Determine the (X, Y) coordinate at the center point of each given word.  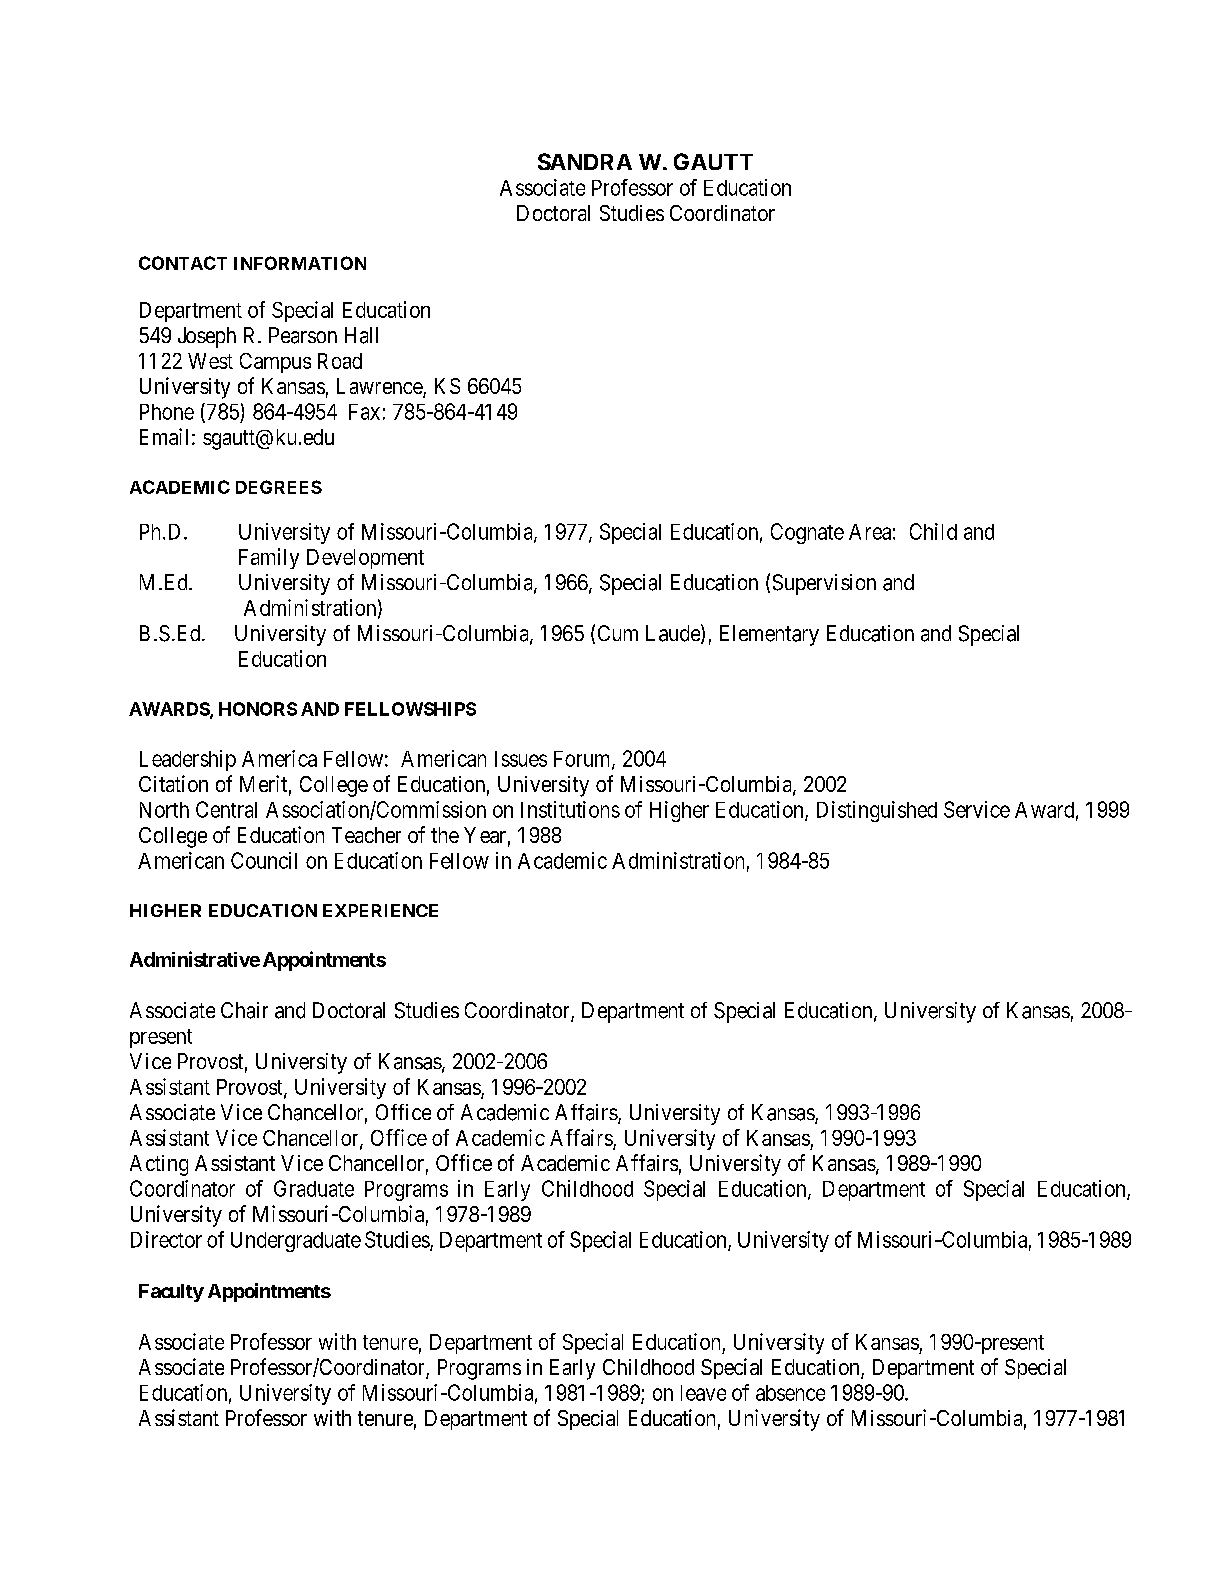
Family (269, 558)
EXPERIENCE (380, 910)
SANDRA (585, 161)
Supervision (824, 584)
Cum (618, 633)
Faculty (171, 1293)
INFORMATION (300, 263)
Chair (244, 1010)
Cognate (807, 533)
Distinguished (877, 811)
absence (790, 1393)
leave (703, 1393)
